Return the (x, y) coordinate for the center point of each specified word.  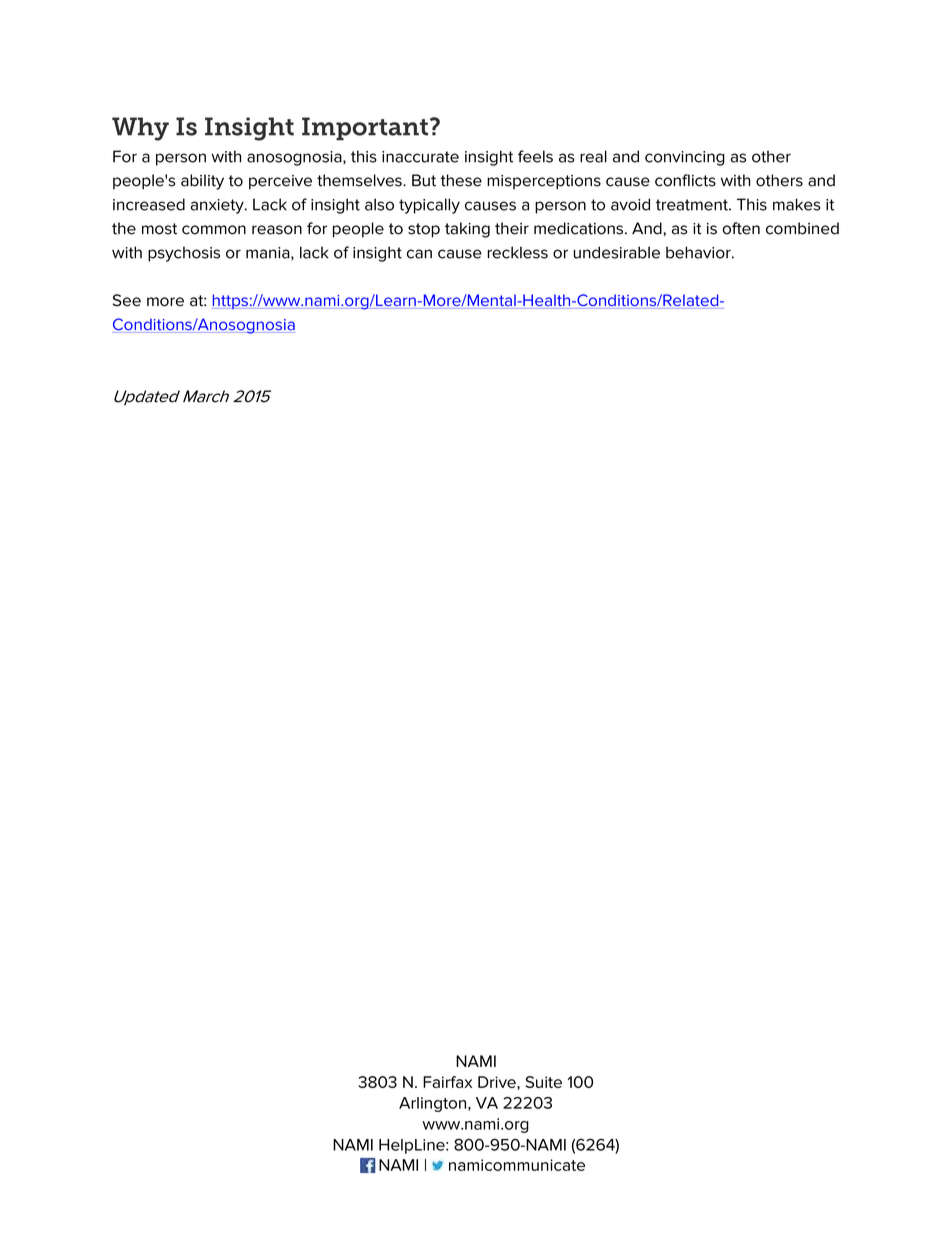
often (741, 228)
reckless (518, 252)
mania (269, 253)
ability (202, 182)
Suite (543, 1082)
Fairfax (447, 1082)
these (461, 180)
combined (802, 228)
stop (424, 230)
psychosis (184, 254)
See (127, 300)
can (419, 254)
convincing (685, 158)
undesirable (617, 252)
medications (578, 228)
